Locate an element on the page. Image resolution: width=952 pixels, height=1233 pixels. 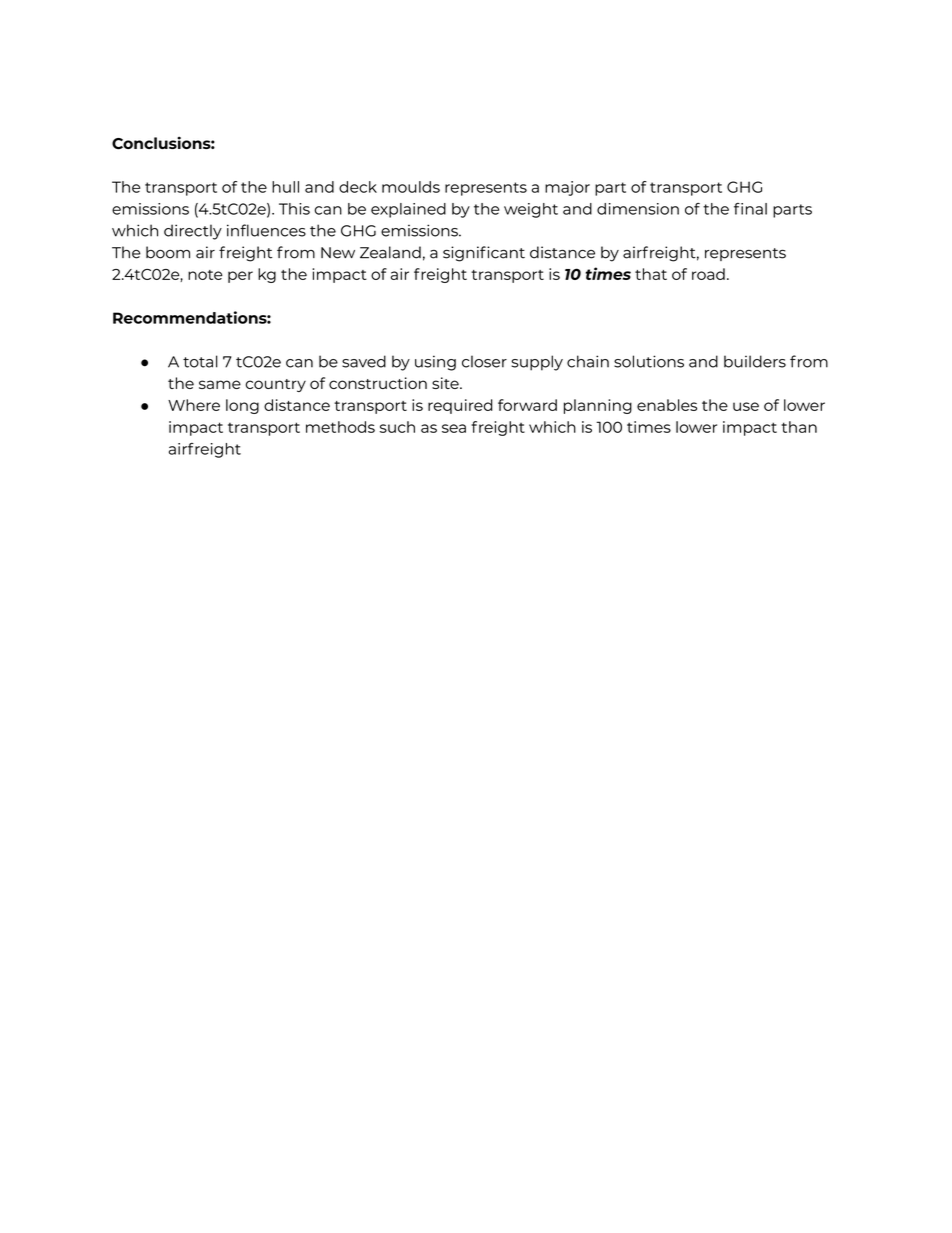
that is located at coordinates (651, 274).
